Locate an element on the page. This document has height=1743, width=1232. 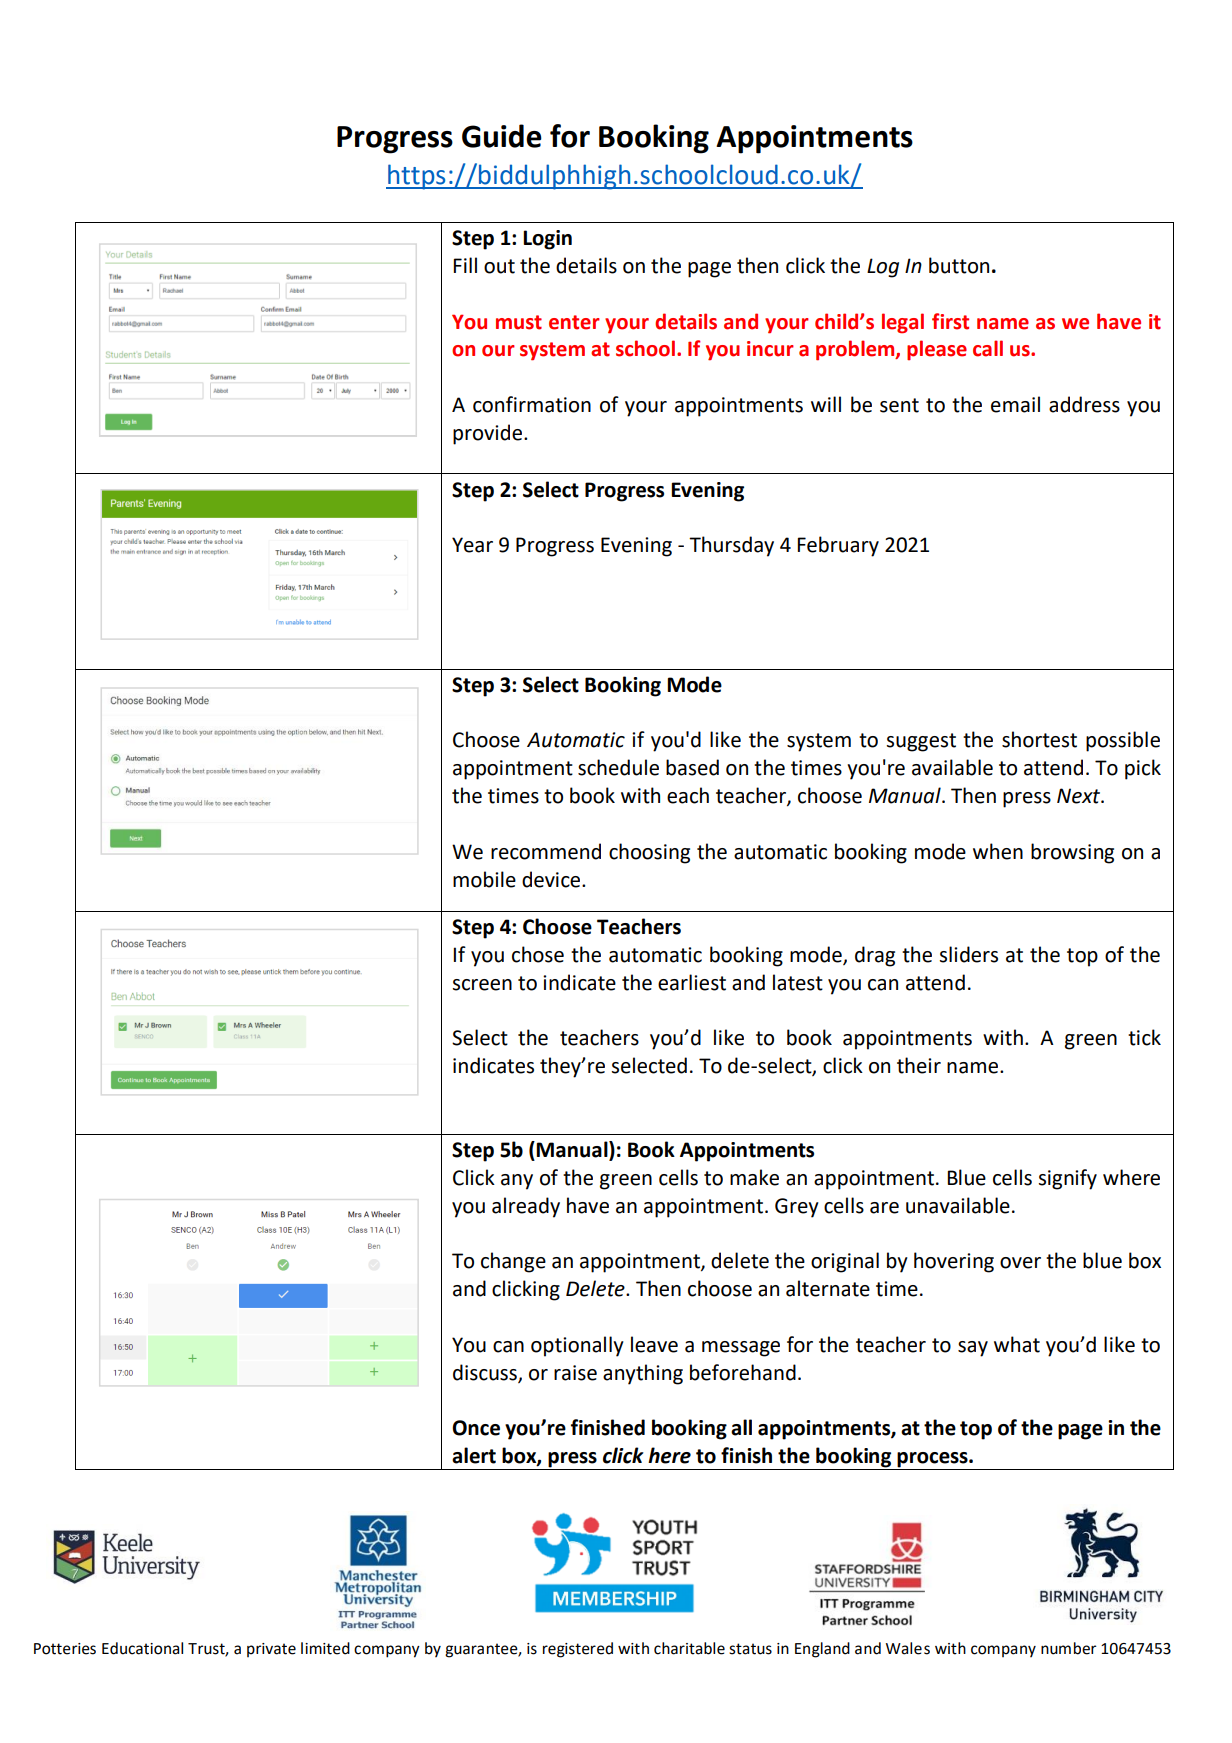
schedule is located at coordinates (618, 767).
